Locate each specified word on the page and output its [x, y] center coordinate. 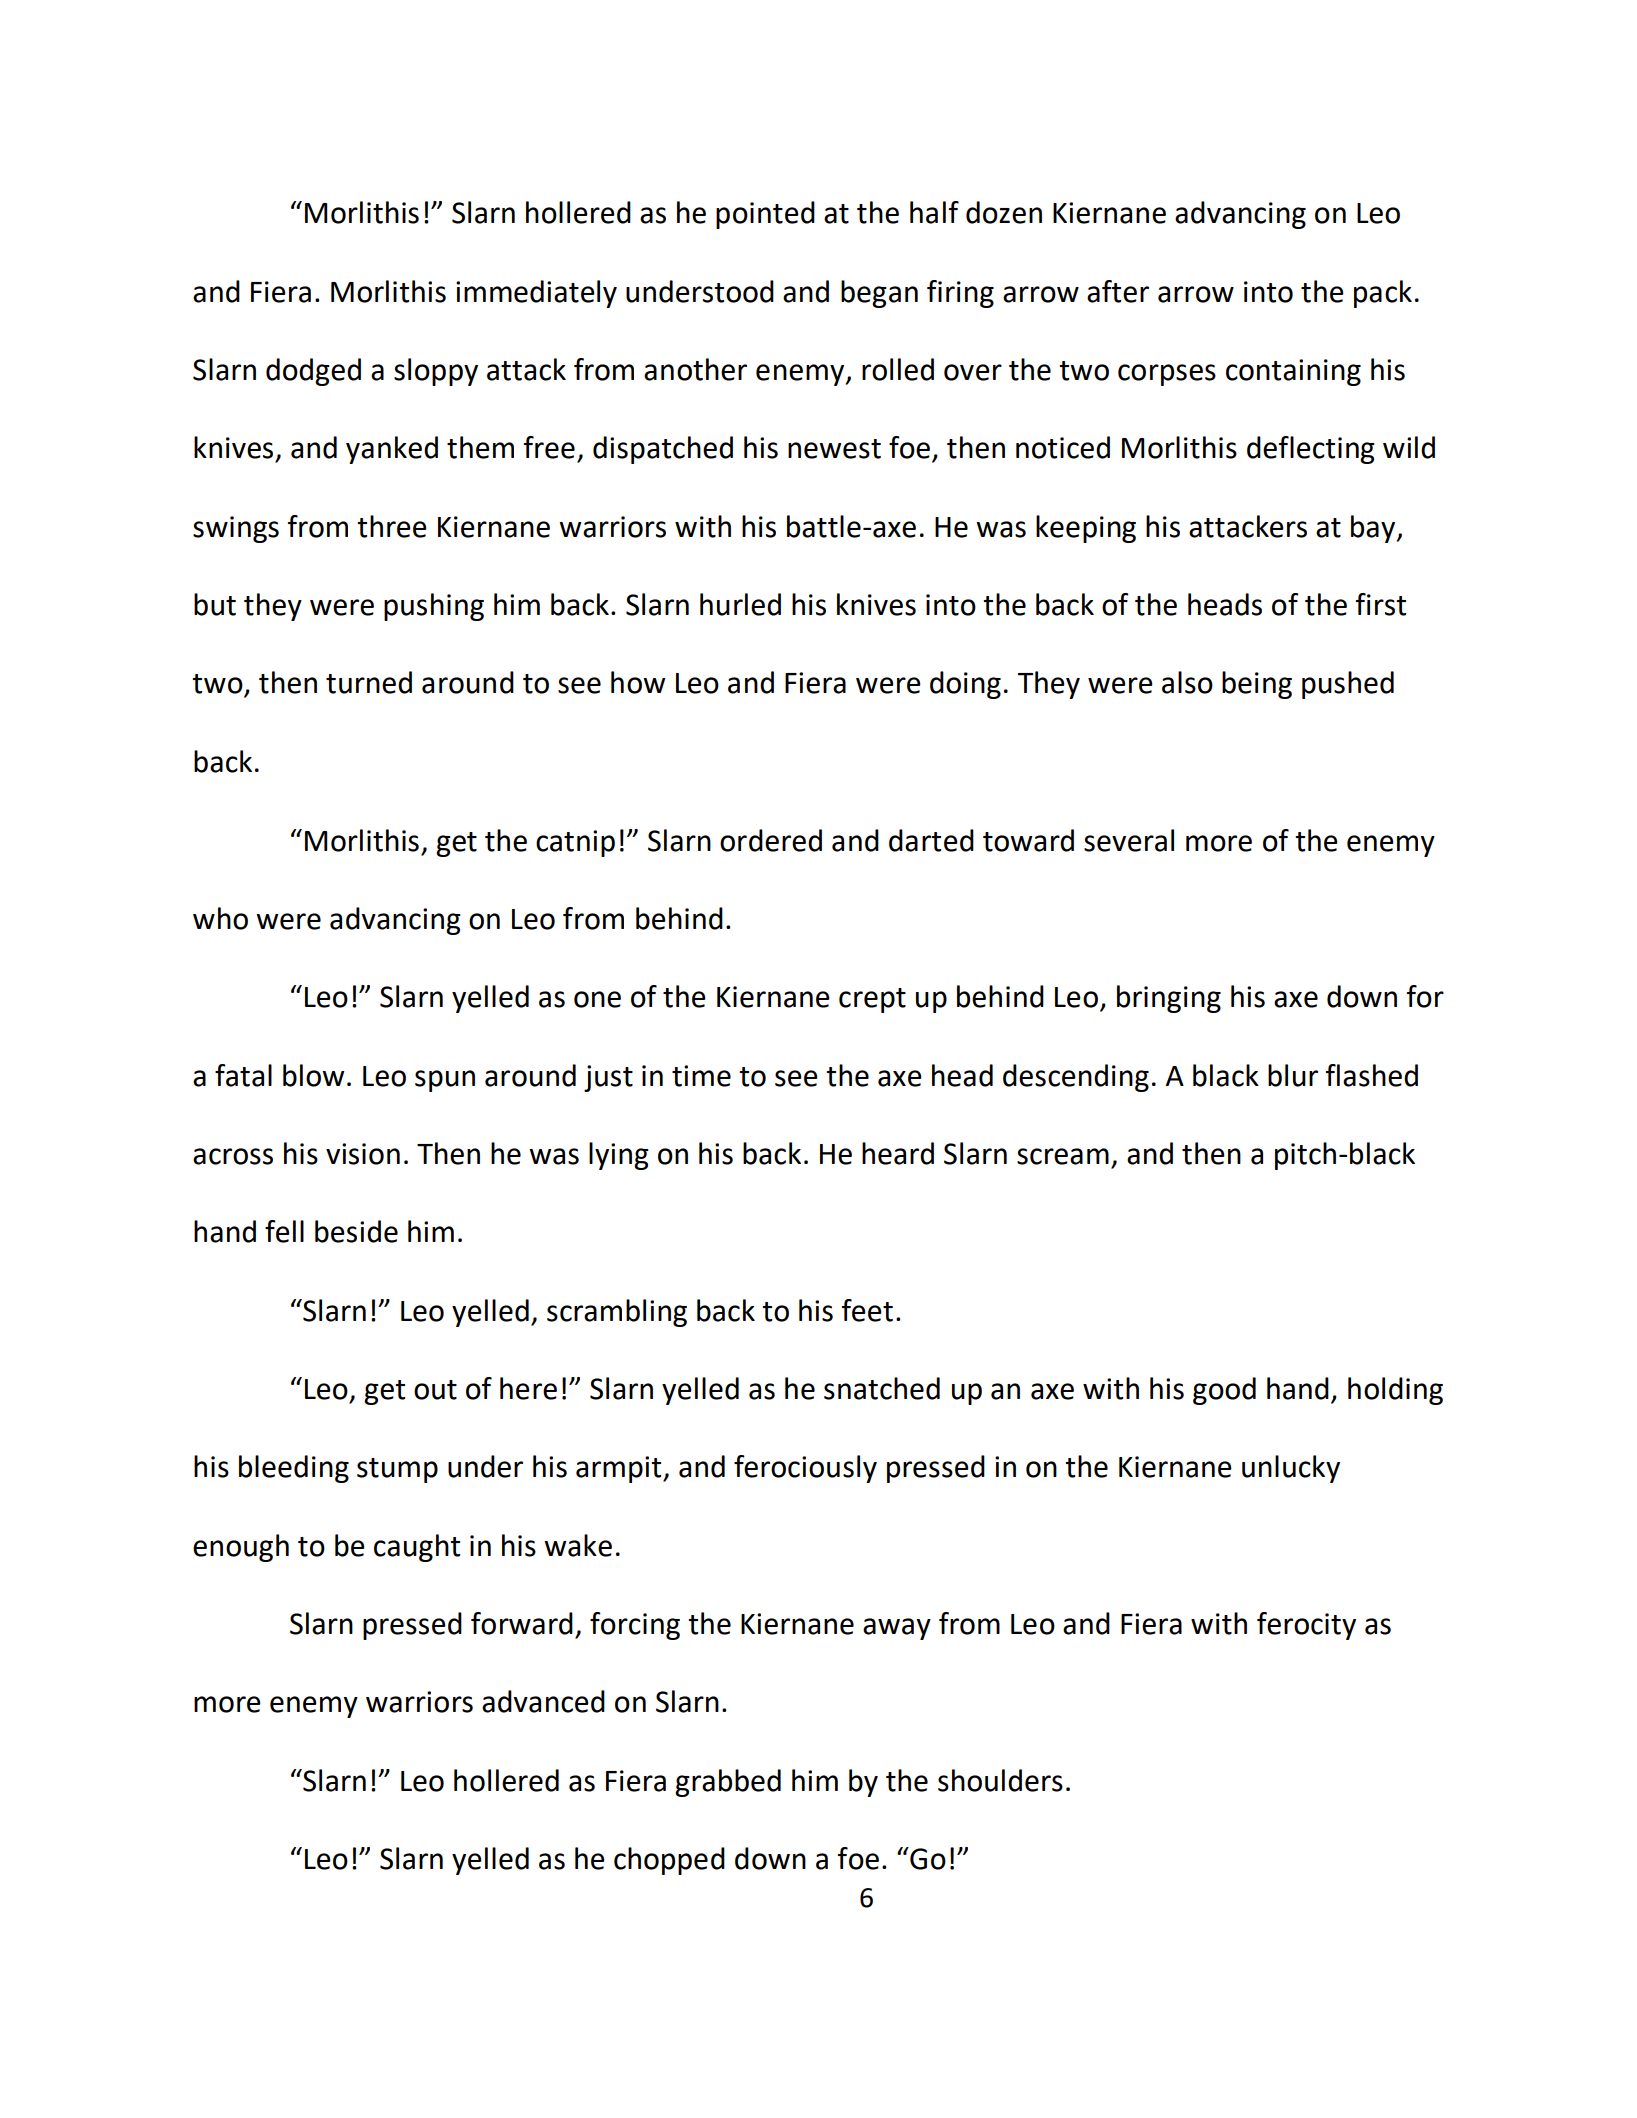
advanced [543, 1701]
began [879, 294]
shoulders [1000, 1780]
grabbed [728, 1783]
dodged [313, 372]
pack [1383, 294]
